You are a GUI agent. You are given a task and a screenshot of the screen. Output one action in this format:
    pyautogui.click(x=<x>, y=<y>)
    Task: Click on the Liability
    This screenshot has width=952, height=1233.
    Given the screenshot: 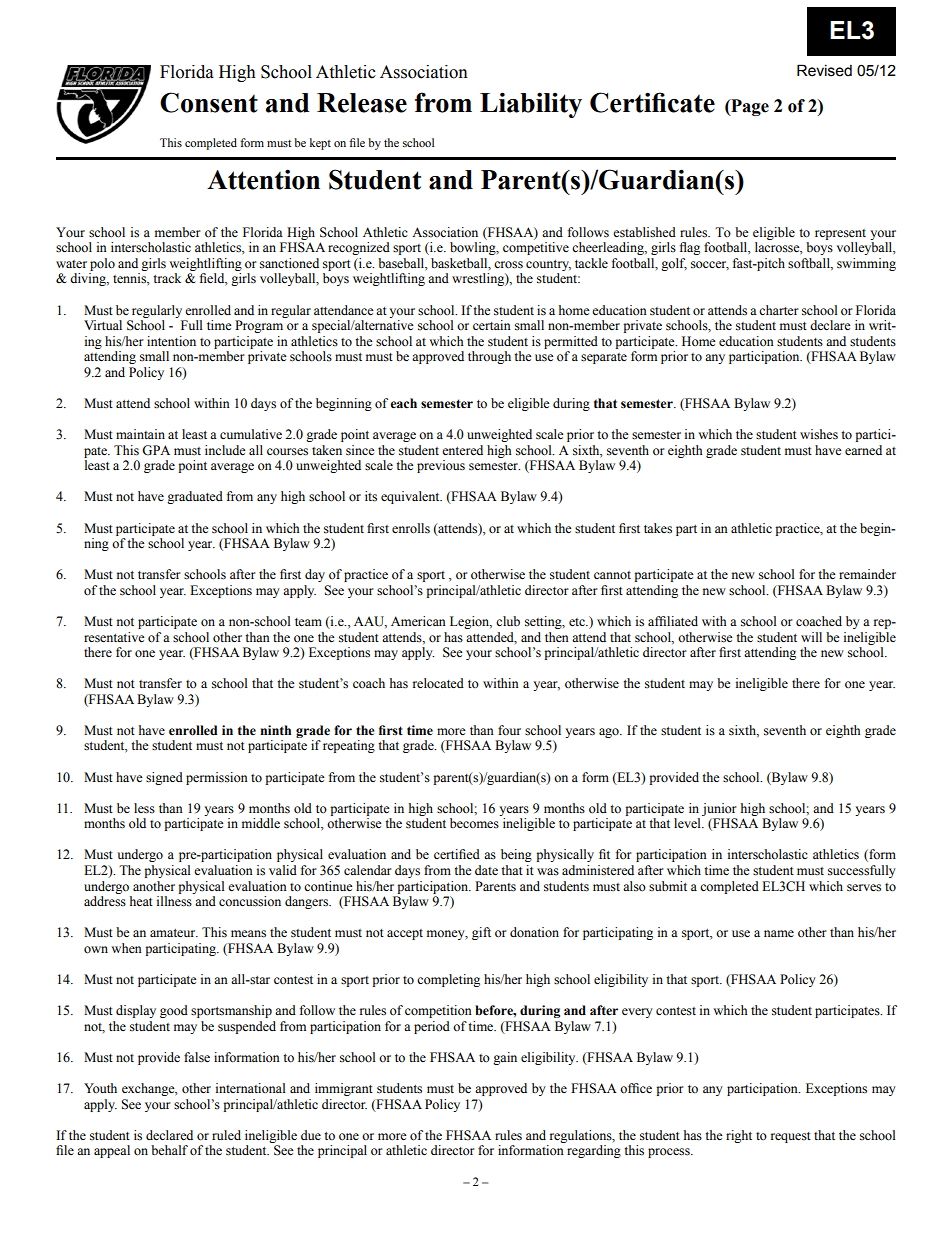 What is the action you would take?
    pyautogui.click(x=531, y=105)
